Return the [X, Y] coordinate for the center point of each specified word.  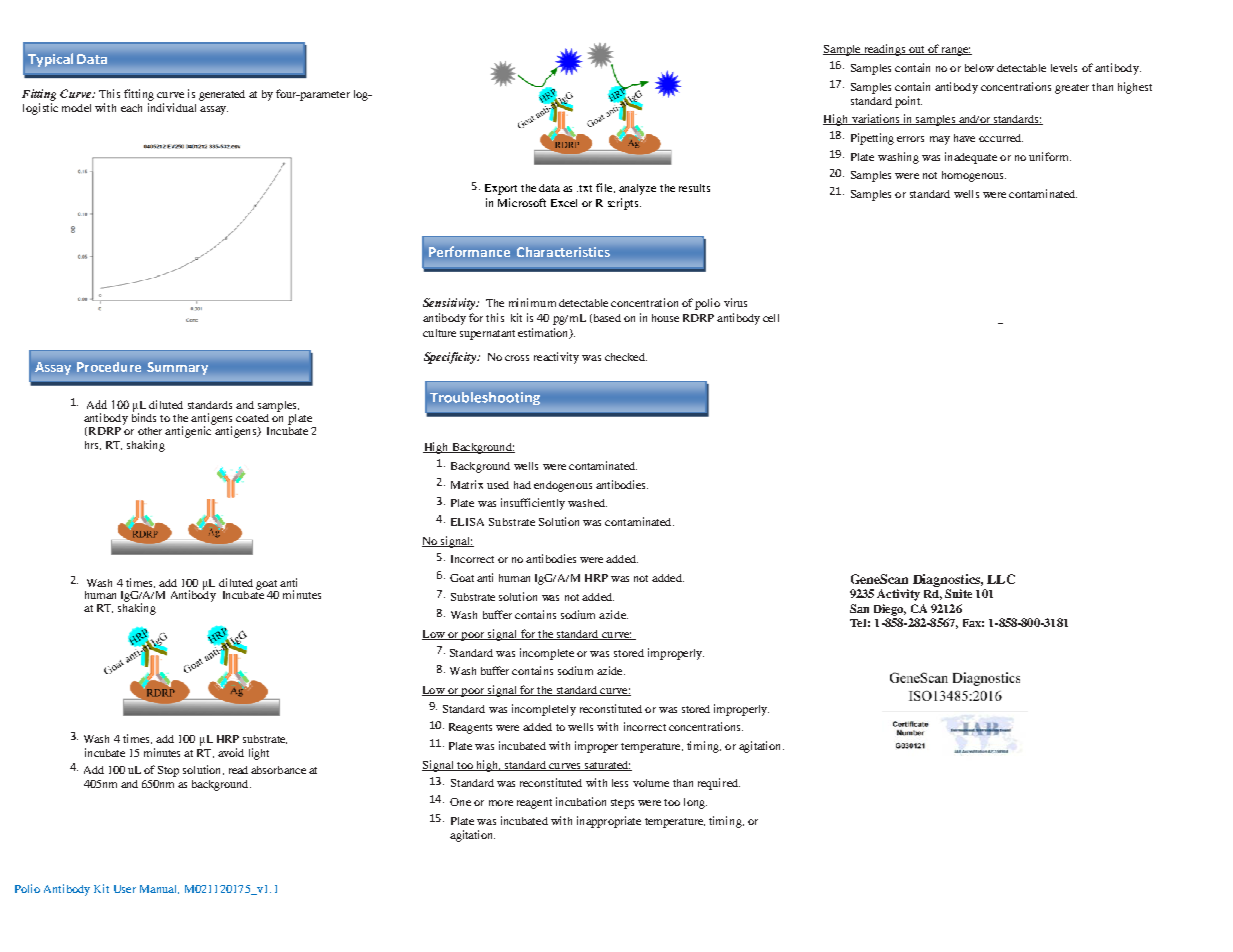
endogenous [563, 486]
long [695, 803]
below [979, 68]
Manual [159, 889]
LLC [1001, 579]
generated [222, 95]
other [150, 431]
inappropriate [609, 822]
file [605, 188]
